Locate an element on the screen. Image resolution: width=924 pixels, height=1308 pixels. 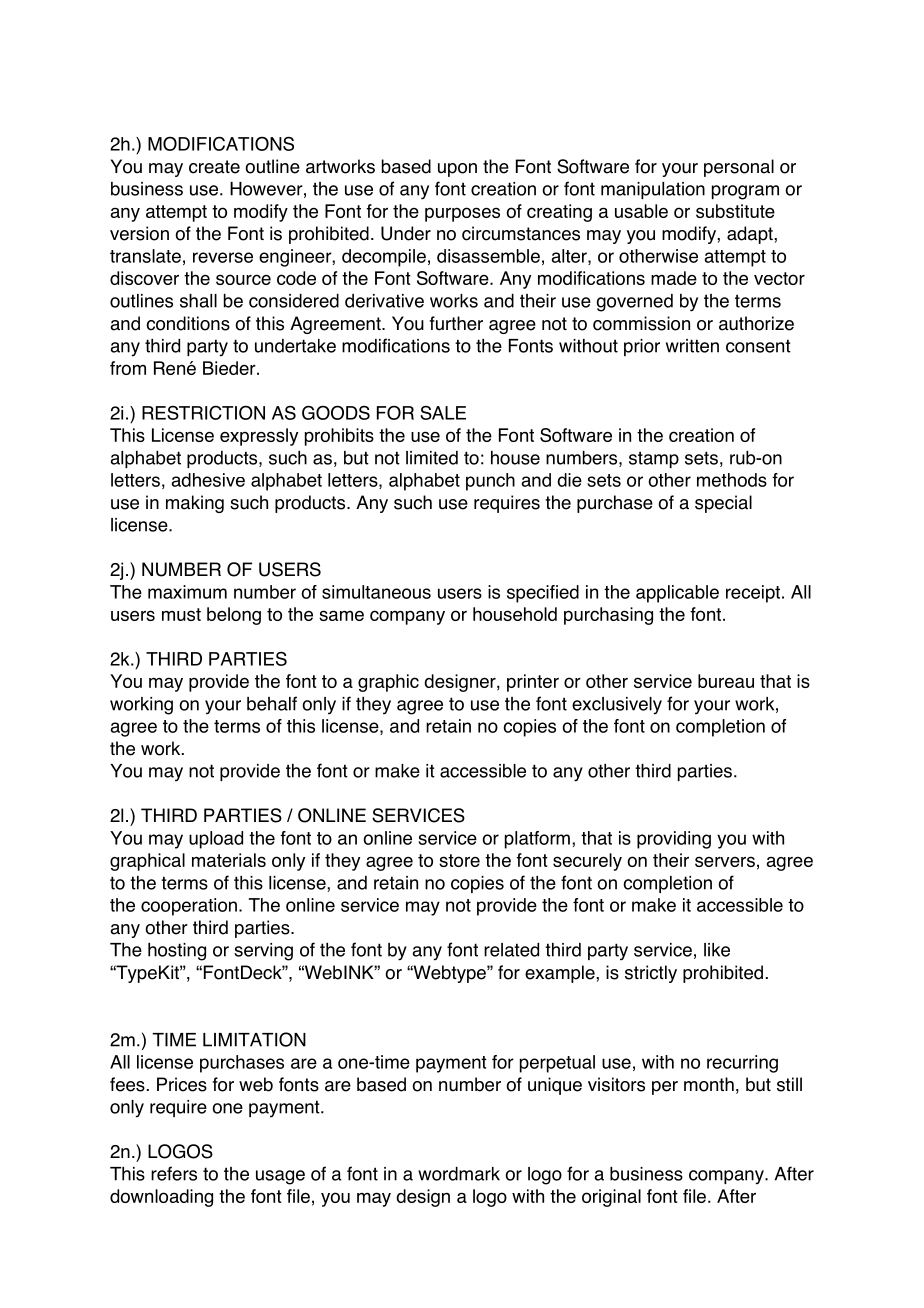
month is located at coordinates (709, 1084).
